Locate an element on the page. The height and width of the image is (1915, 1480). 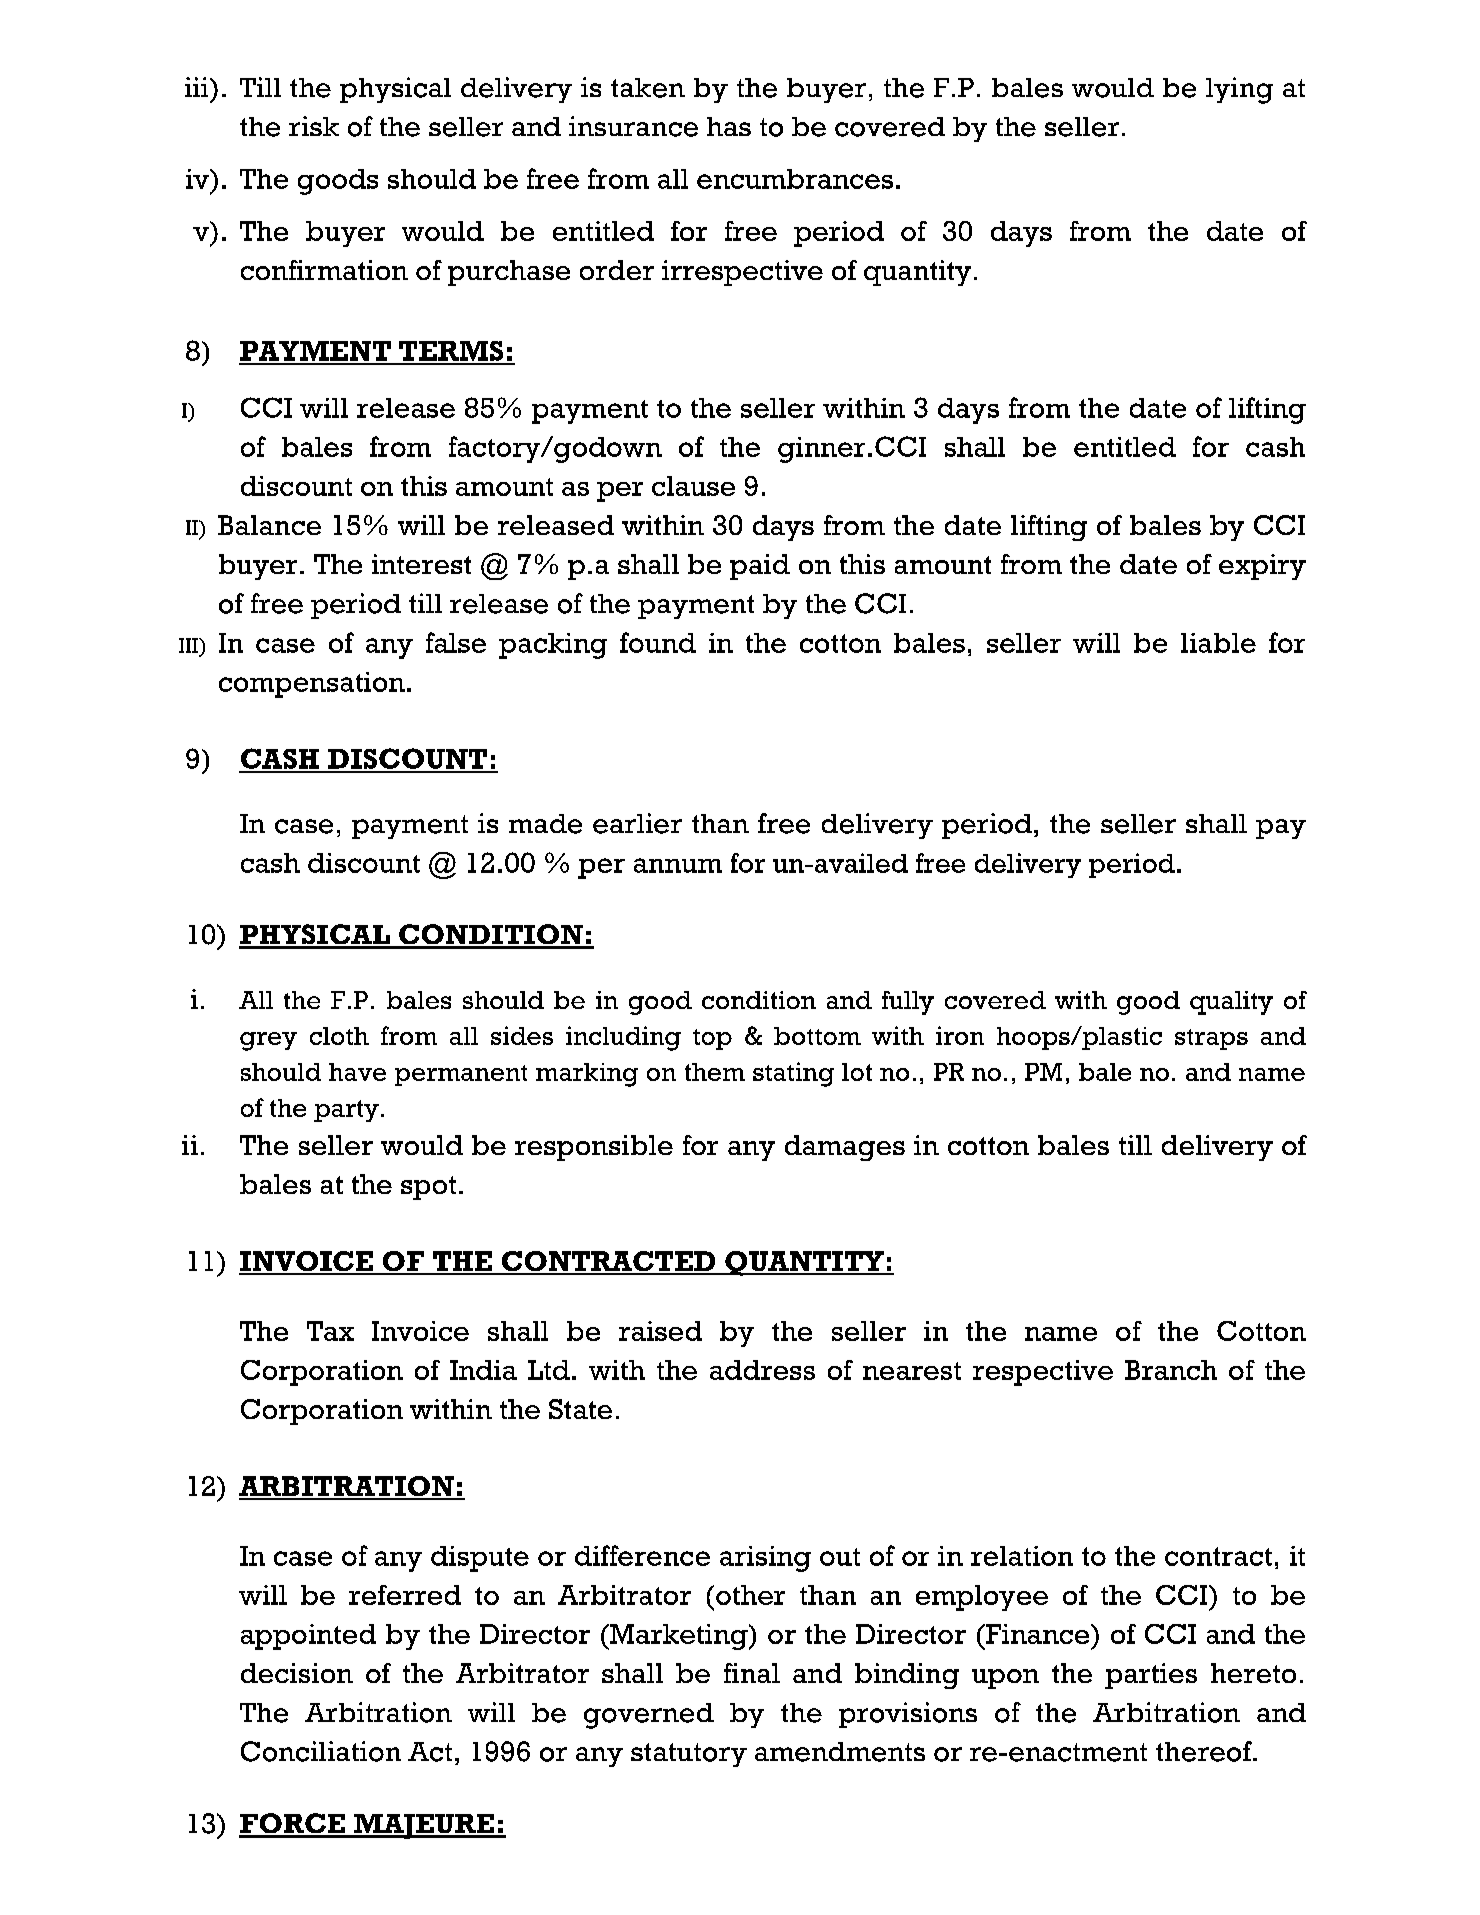
encumbrances is located at coordinates (795, 179).
